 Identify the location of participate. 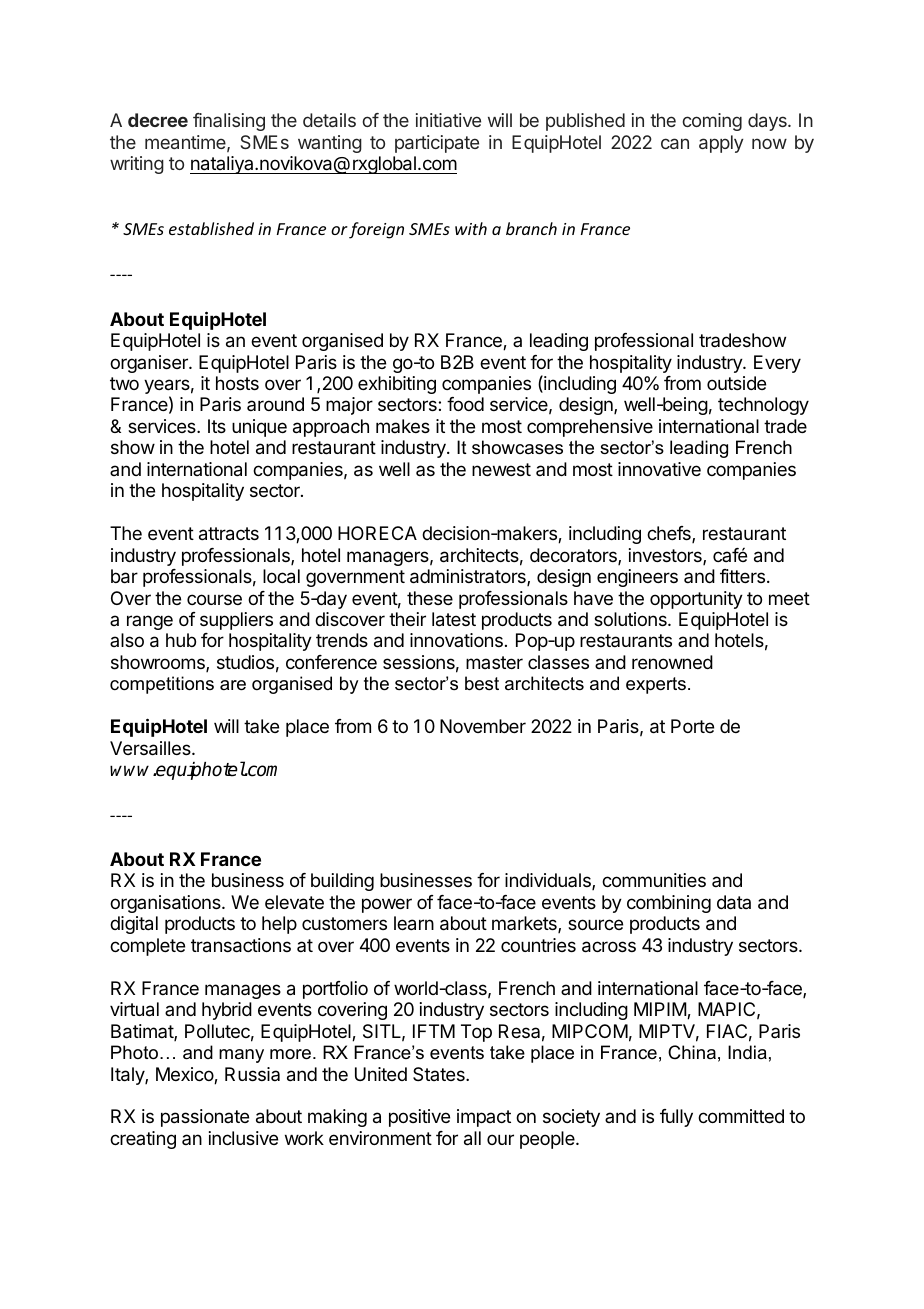
(437, 144).
